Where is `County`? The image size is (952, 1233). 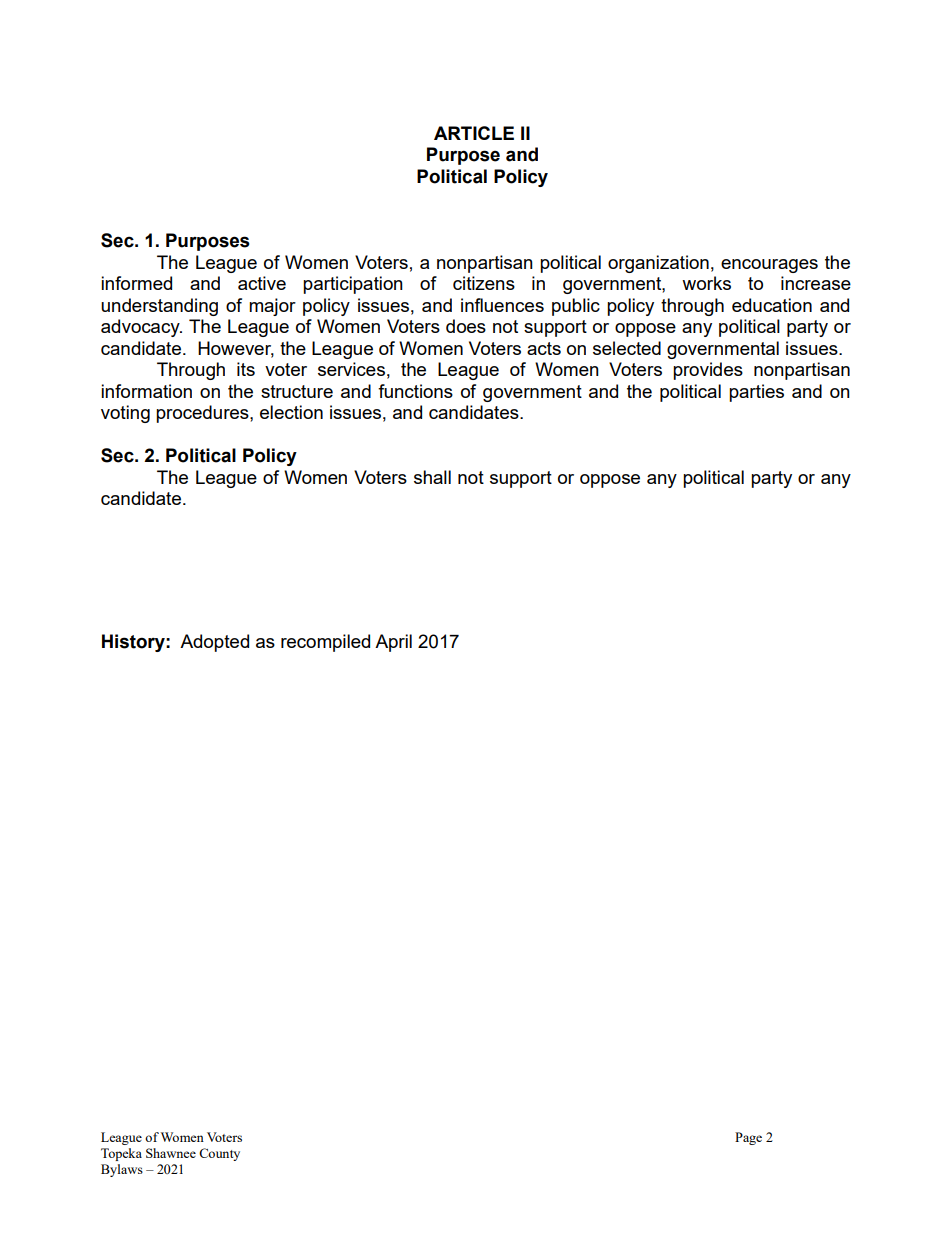 County is located at coordinates (219, 1154).
